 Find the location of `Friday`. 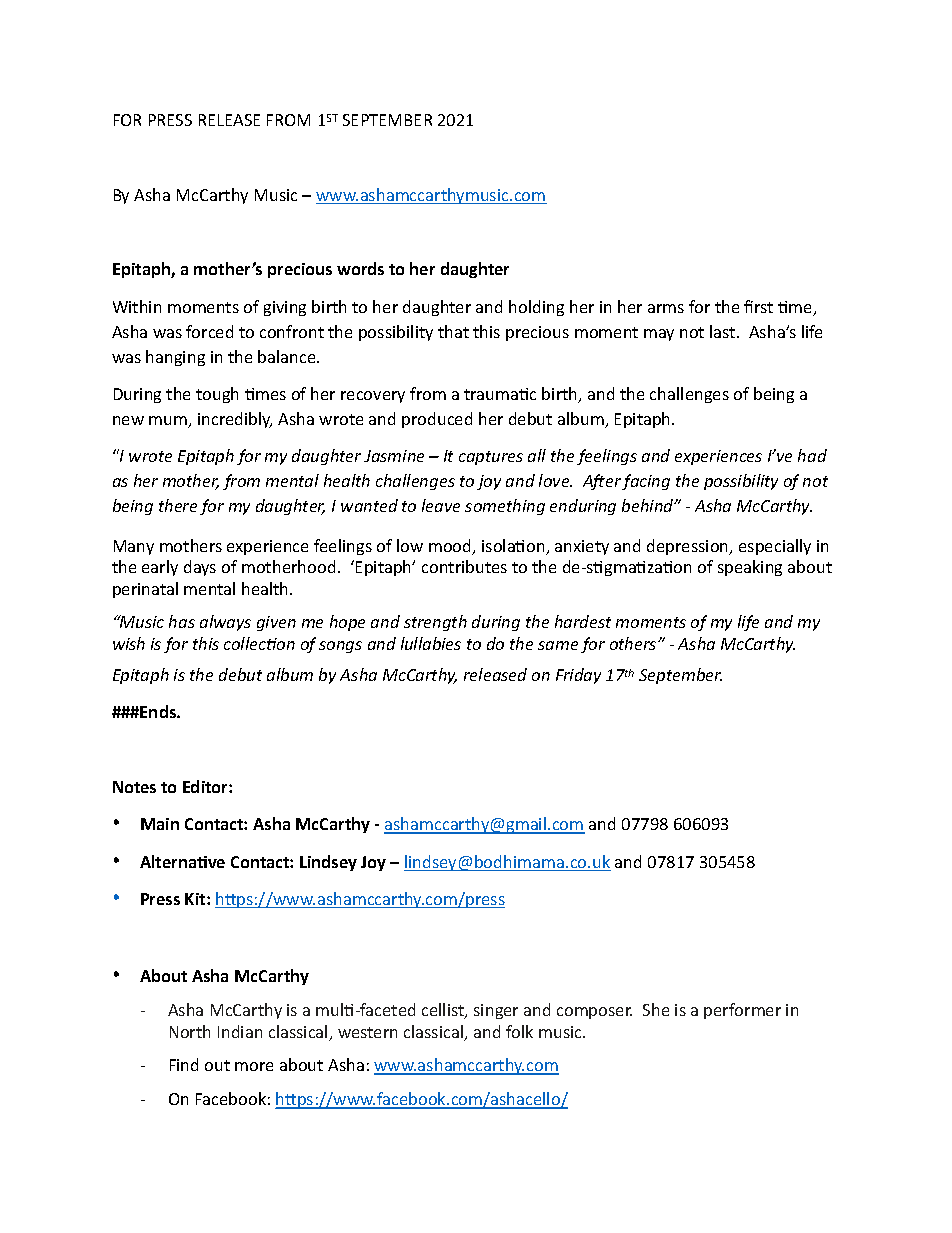

Friday is located at coordinates (578, 676).
